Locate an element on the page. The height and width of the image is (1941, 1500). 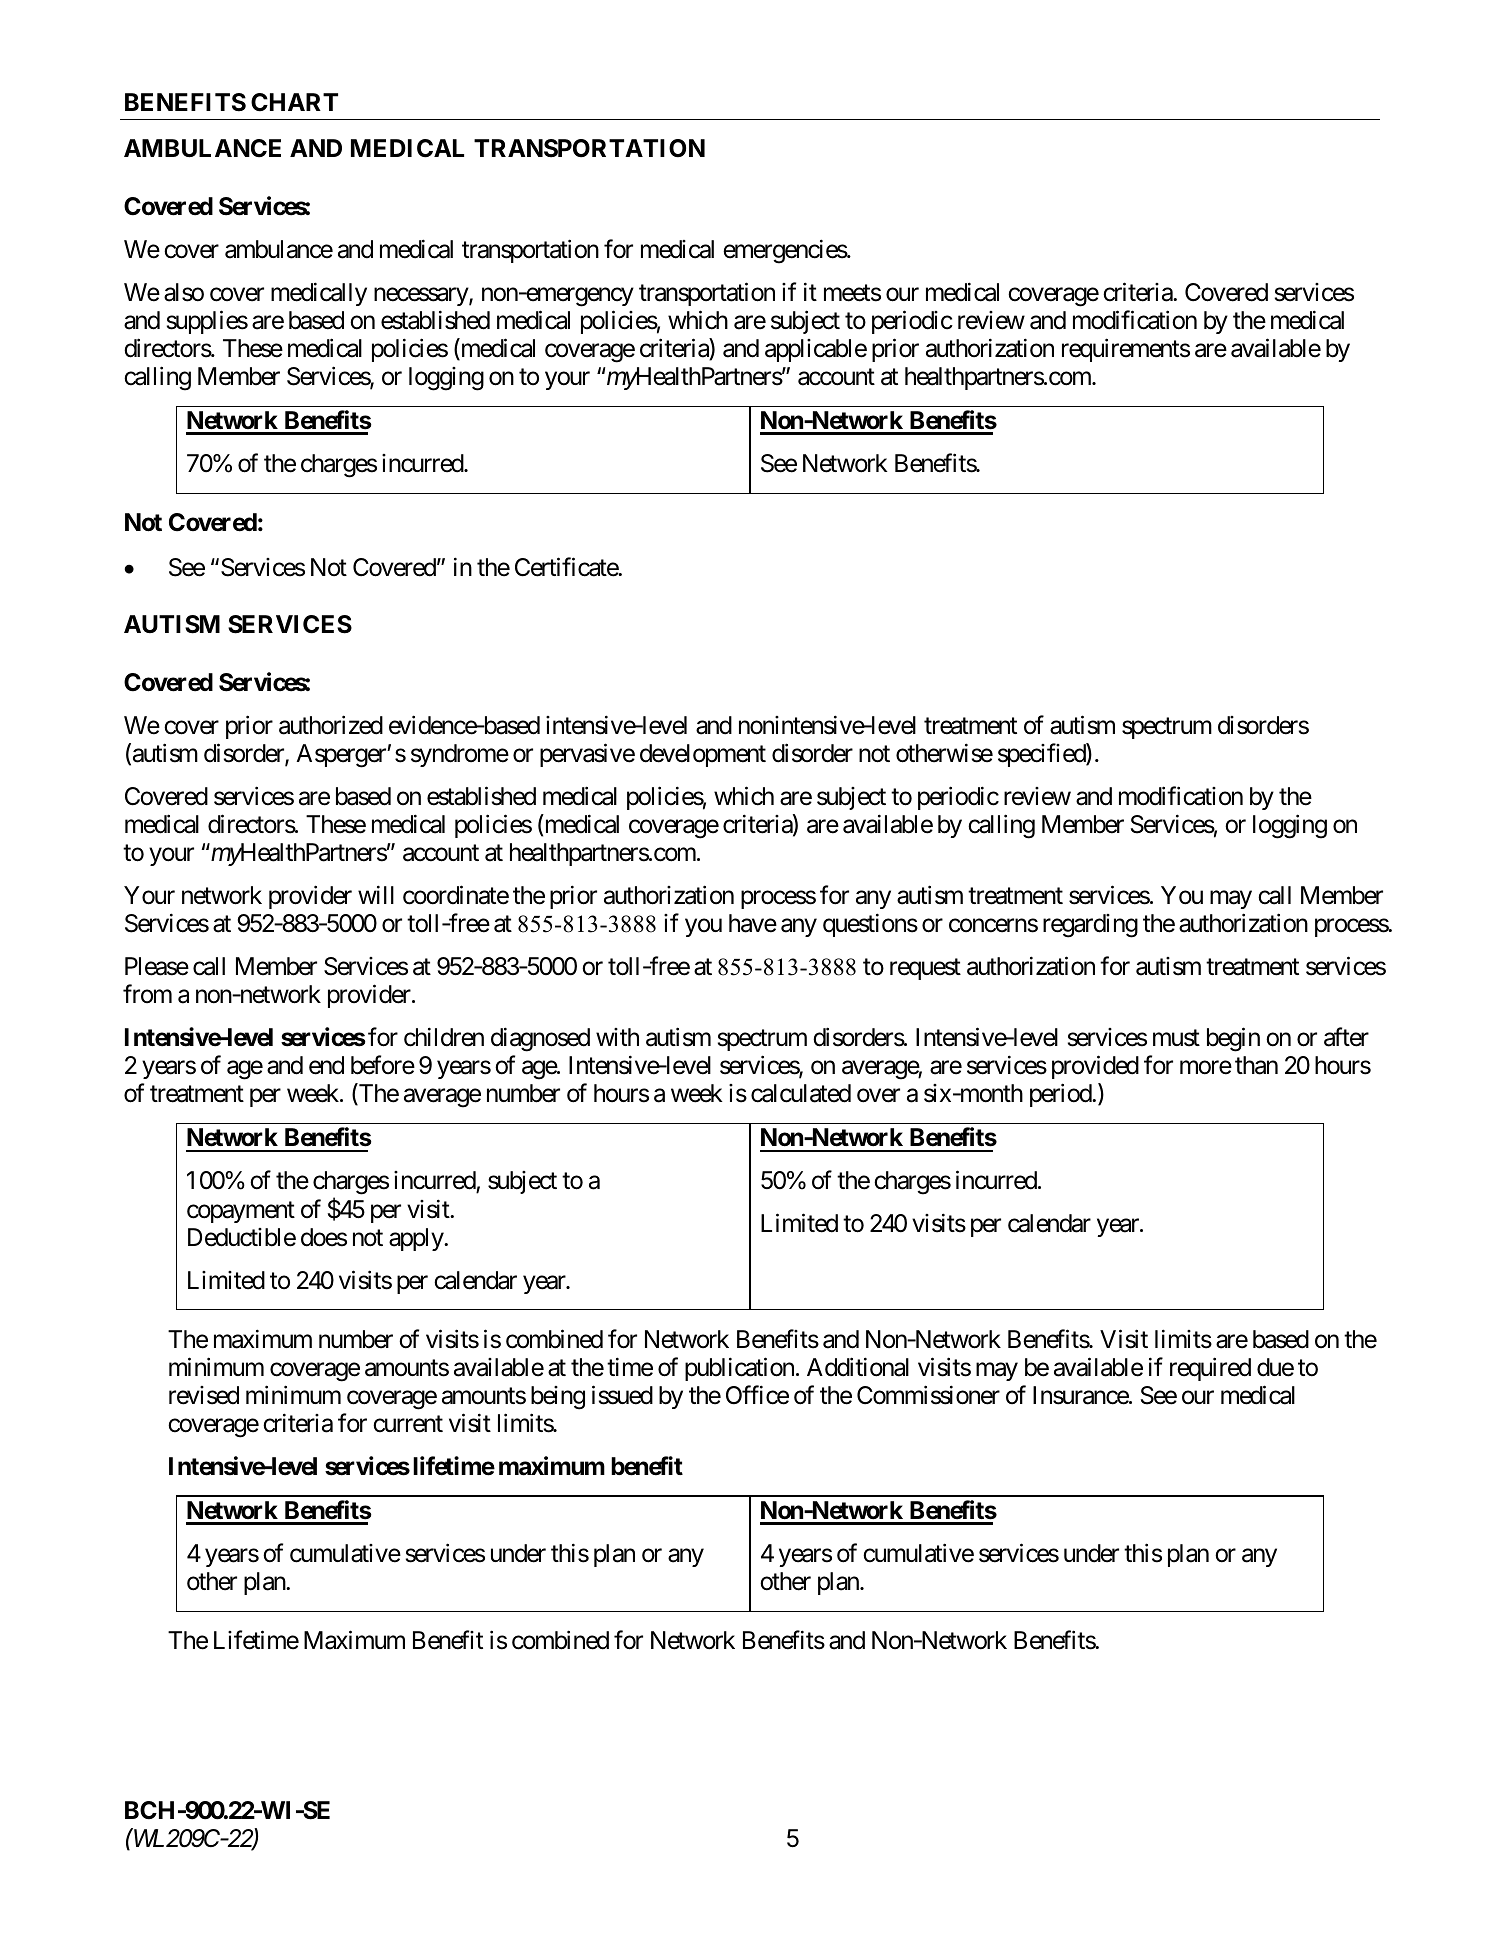
revised is located at coordinates (204, 1395).
